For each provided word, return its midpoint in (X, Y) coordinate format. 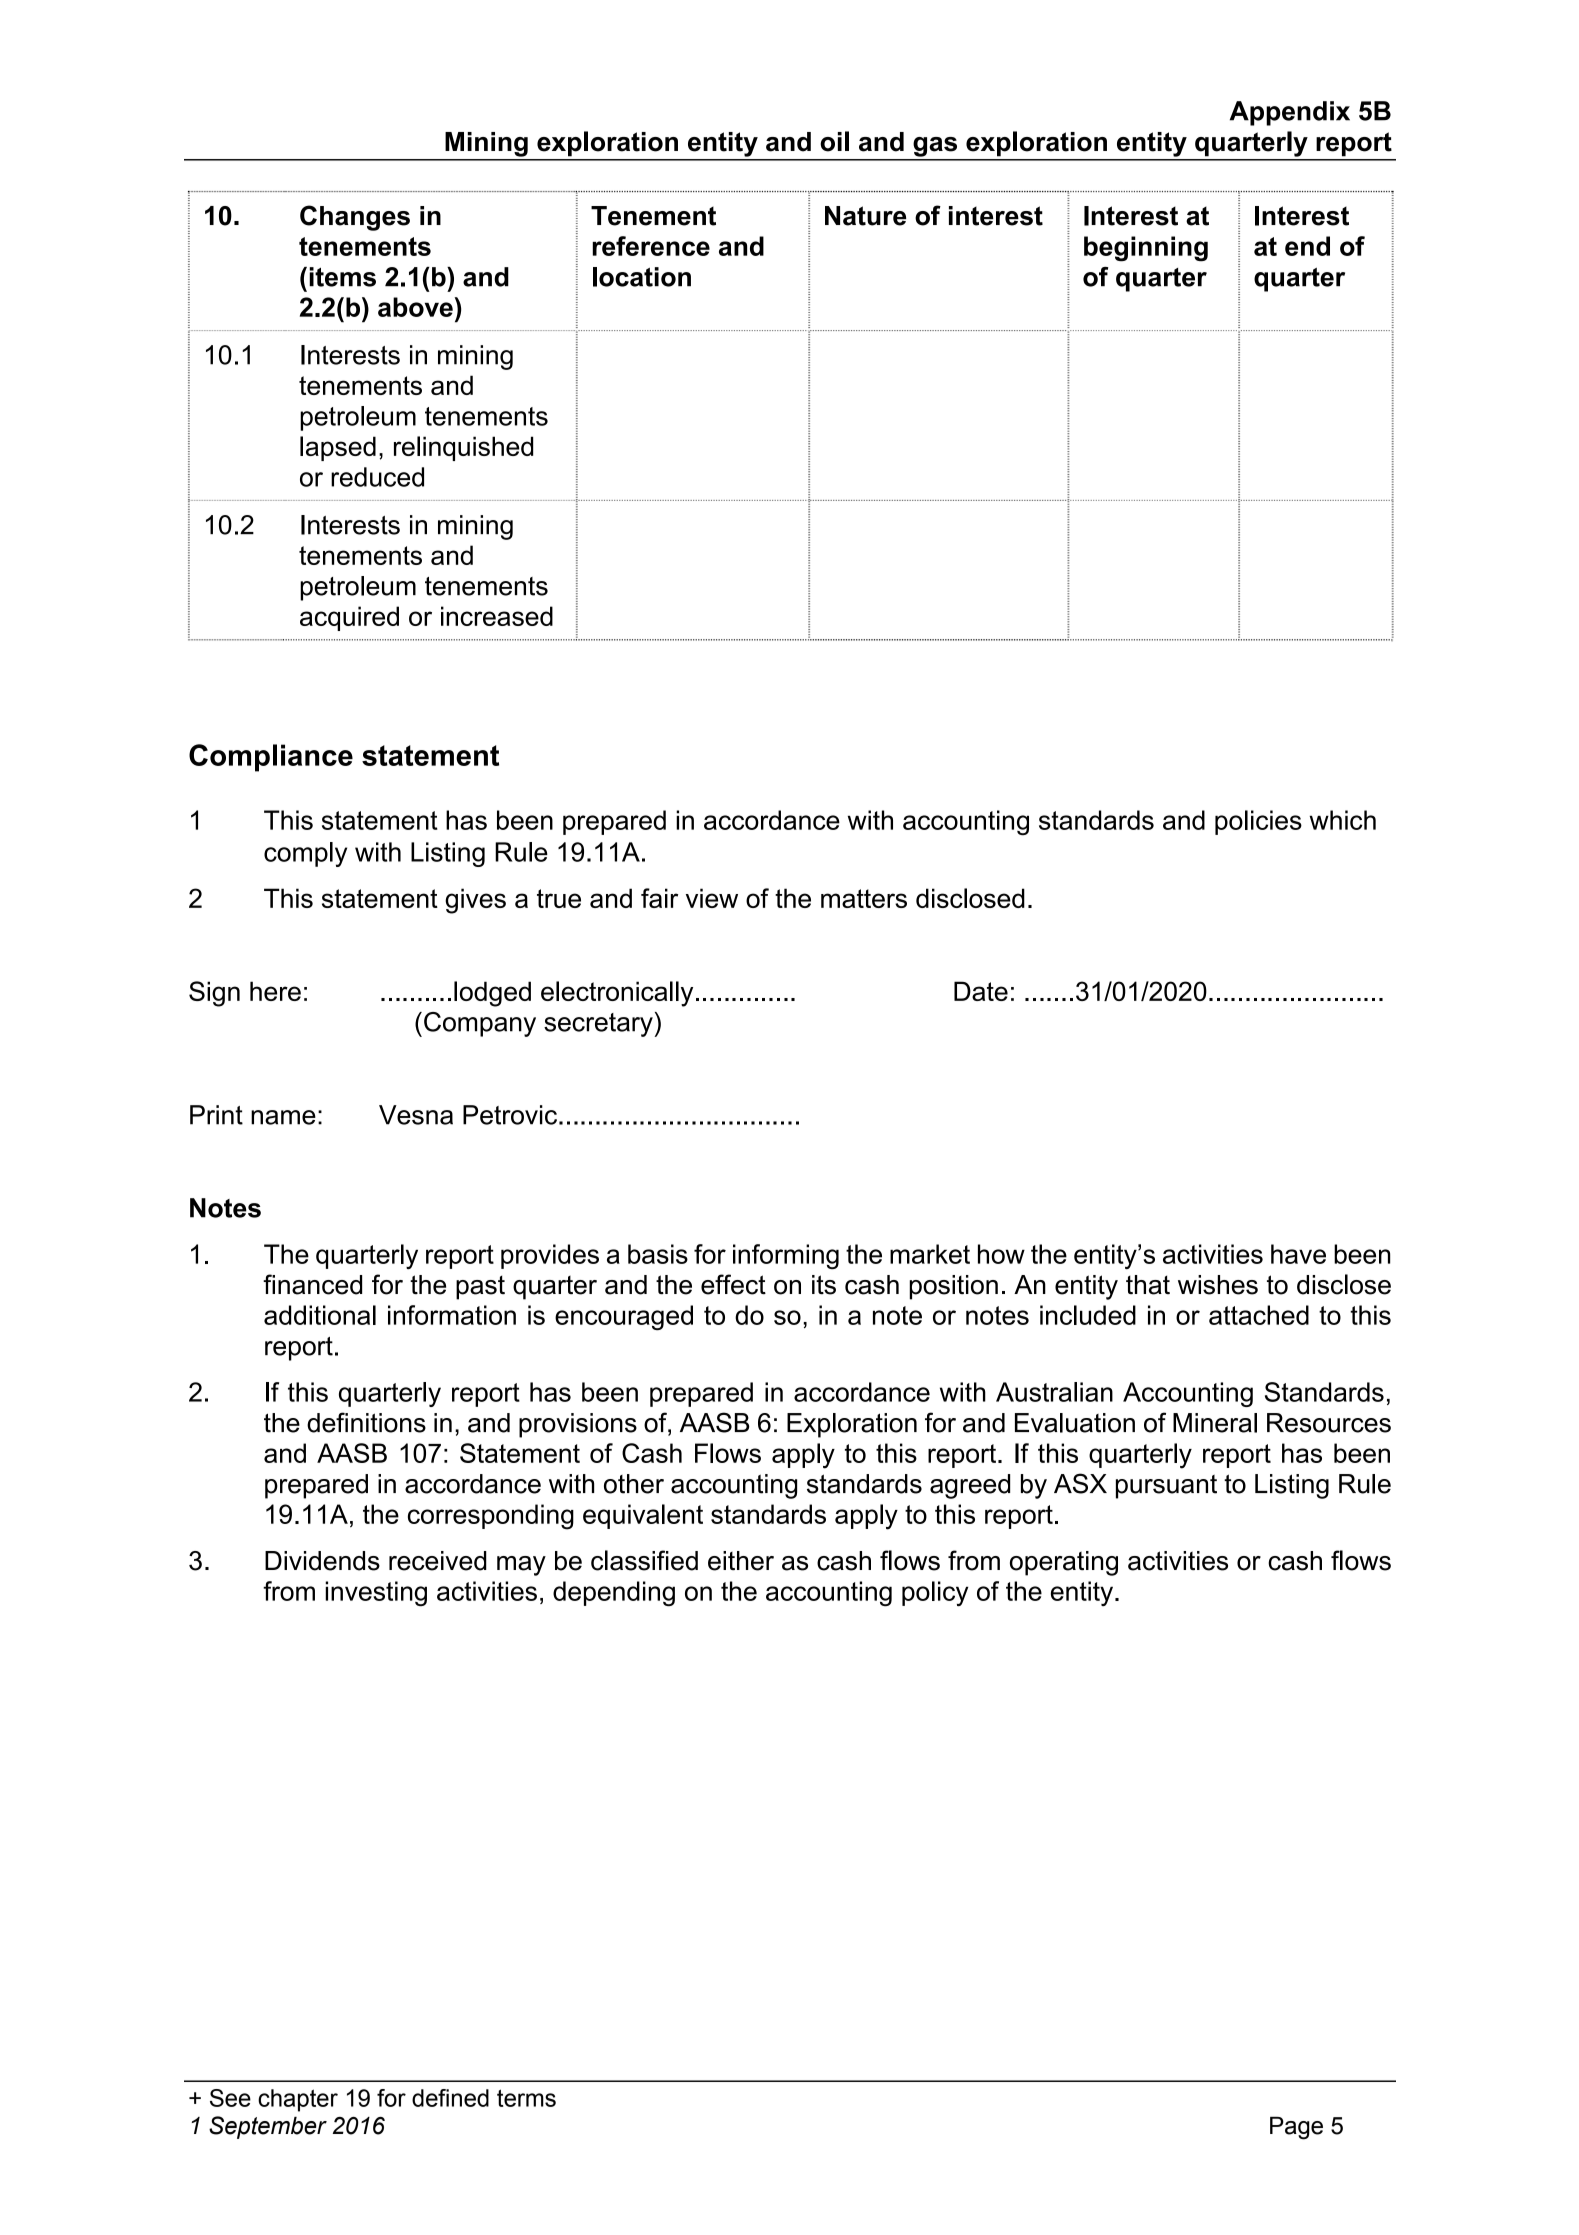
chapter (298, 2100)
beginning (1146, 249)
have (1298, 1254)
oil (834, 141)
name (283, 1117)
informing (786, 1256)
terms (526, 2098)
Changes (355, 218)
